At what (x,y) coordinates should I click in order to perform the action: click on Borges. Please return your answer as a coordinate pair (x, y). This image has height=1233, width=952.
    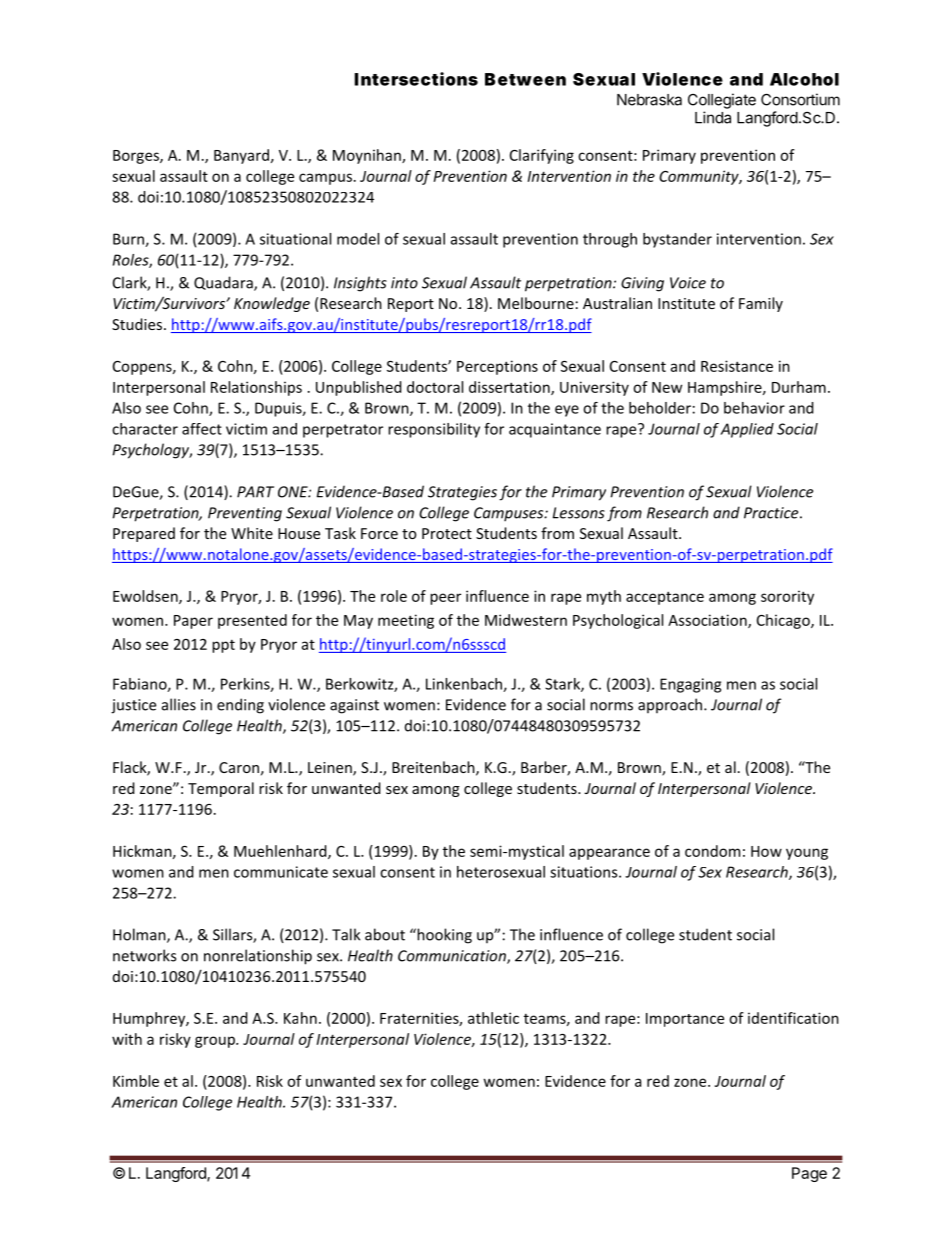
    Looking at the image, I should click on (137, 157).
